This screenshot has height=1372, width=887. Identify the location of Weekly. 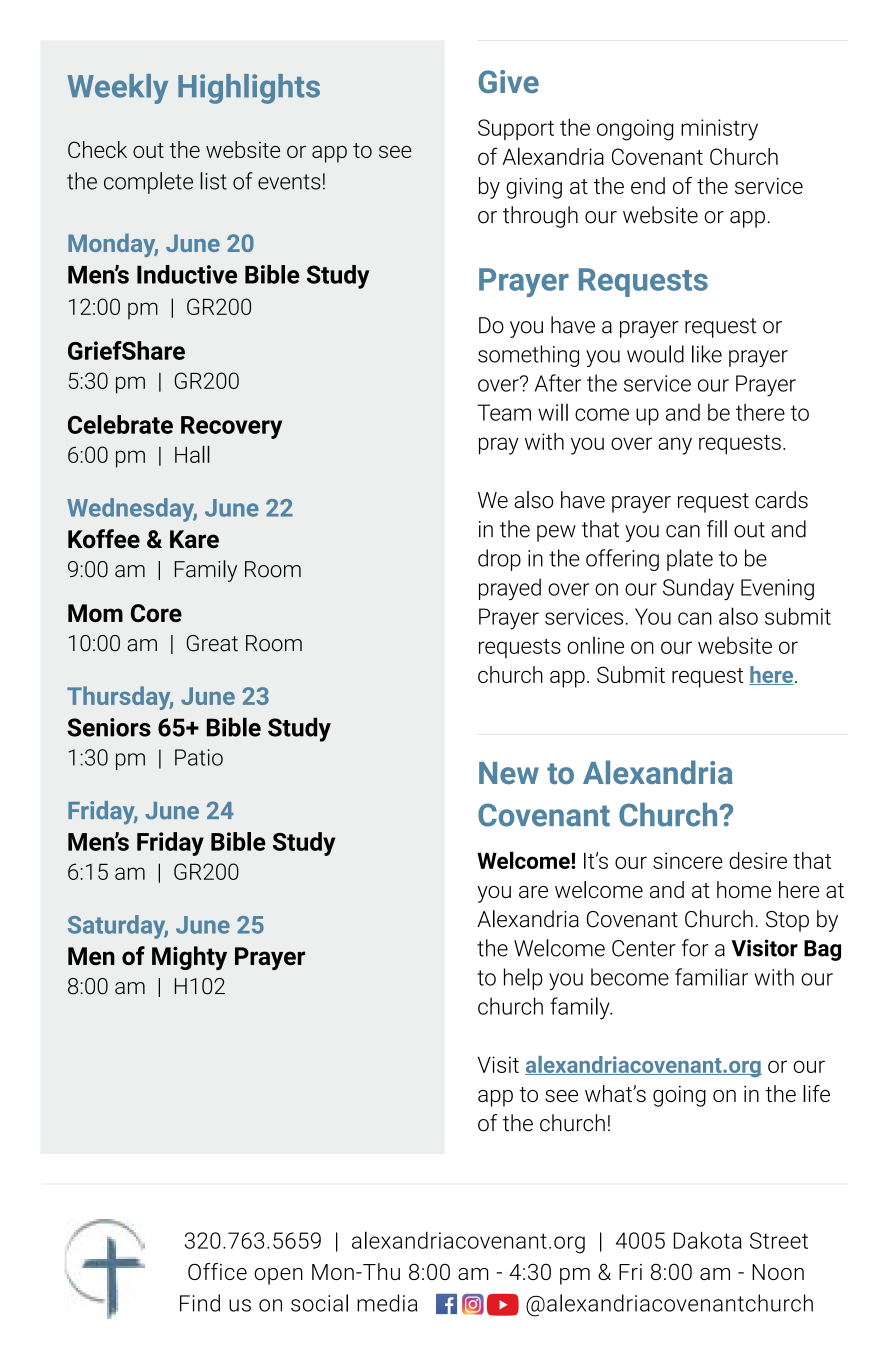
(117, 89).
